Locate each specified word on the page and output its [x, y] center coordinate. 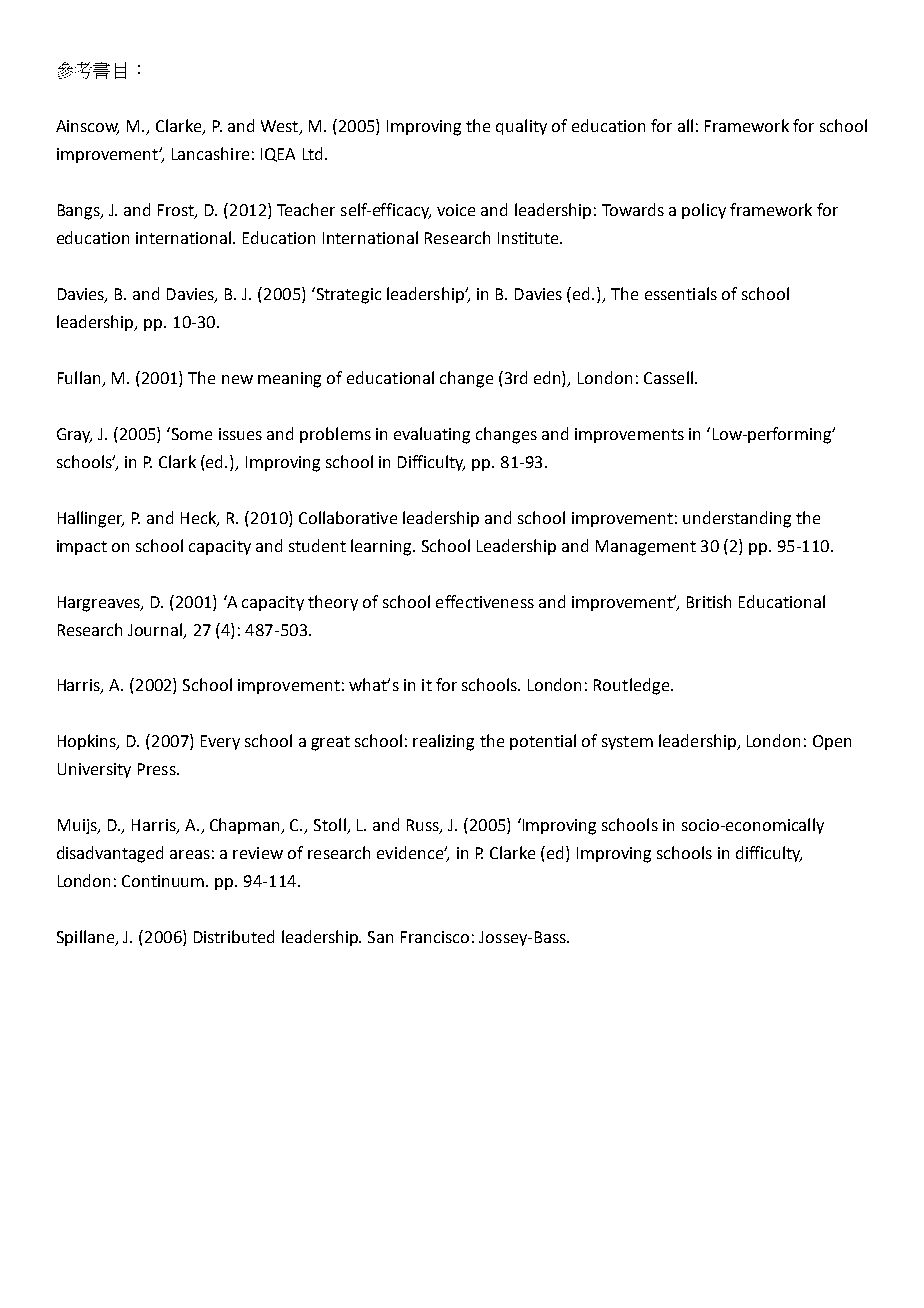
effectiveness [485, 601]
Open [832, 742]
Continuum [164, 881]
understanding [737, 519]
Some [190, 433]
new [237, 379]
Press [158, 769]
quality [521, 127]
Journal [156, 630]
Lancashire [210, 153]
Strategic [347, 295]
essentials [681, 293]
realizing [443, 742]
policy [704, 211]
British [709, 601]
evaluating [432, 435]
